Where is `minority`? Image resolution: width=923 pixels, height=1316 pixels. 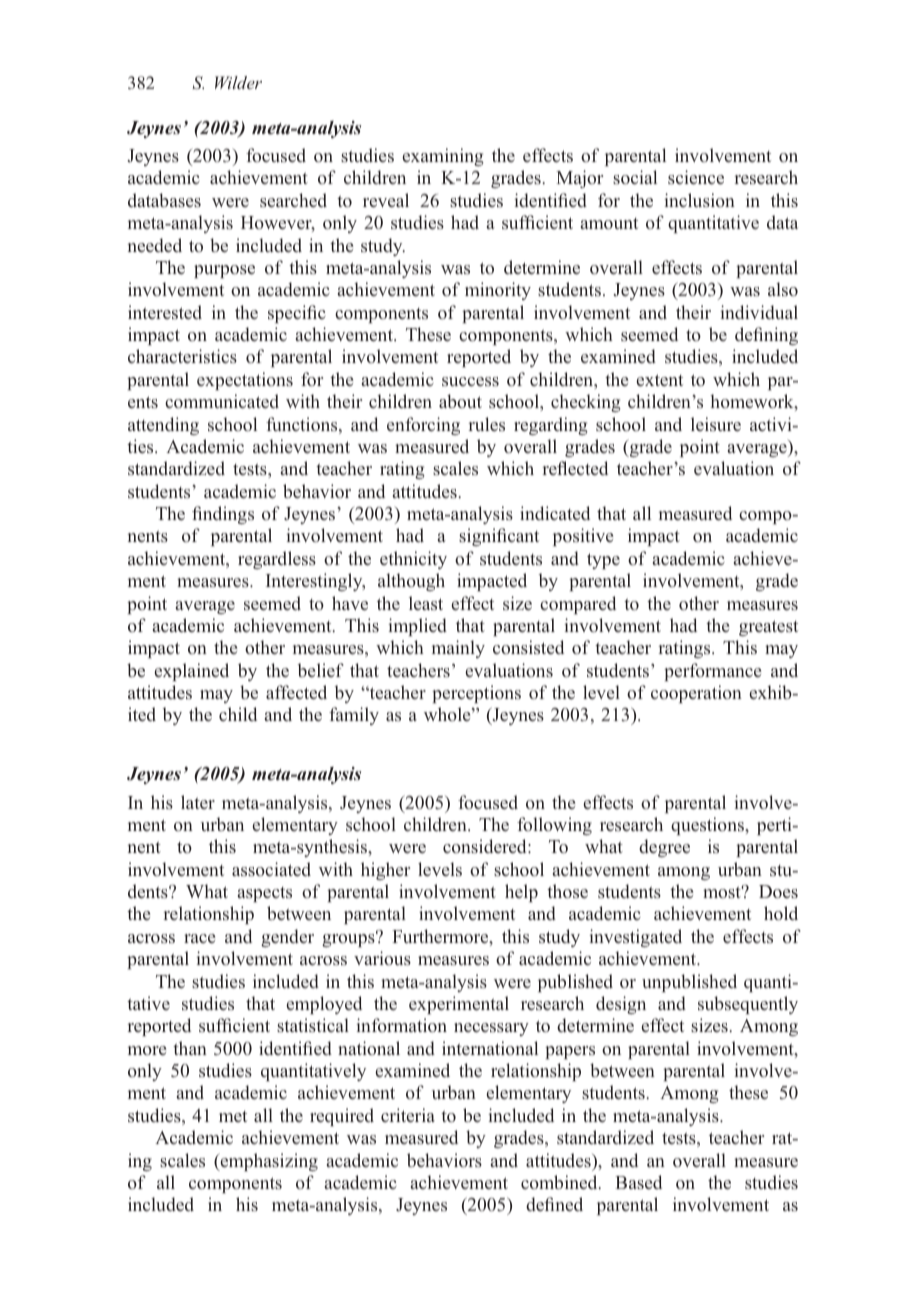
minority is located at coordinates (498, 291).
